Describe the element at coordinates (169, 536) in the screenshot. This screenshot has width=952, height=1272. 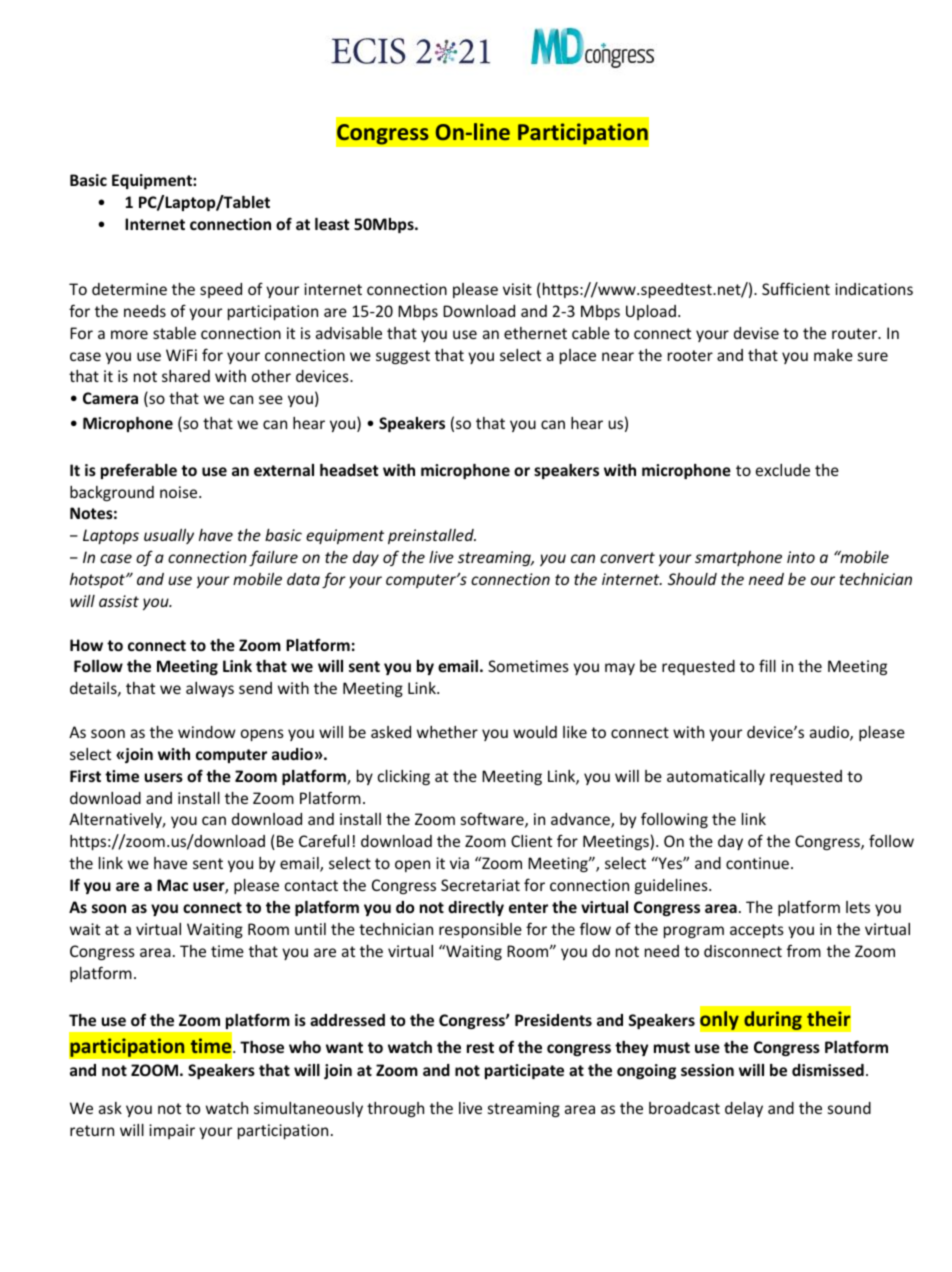
I see `usually` at that location.
